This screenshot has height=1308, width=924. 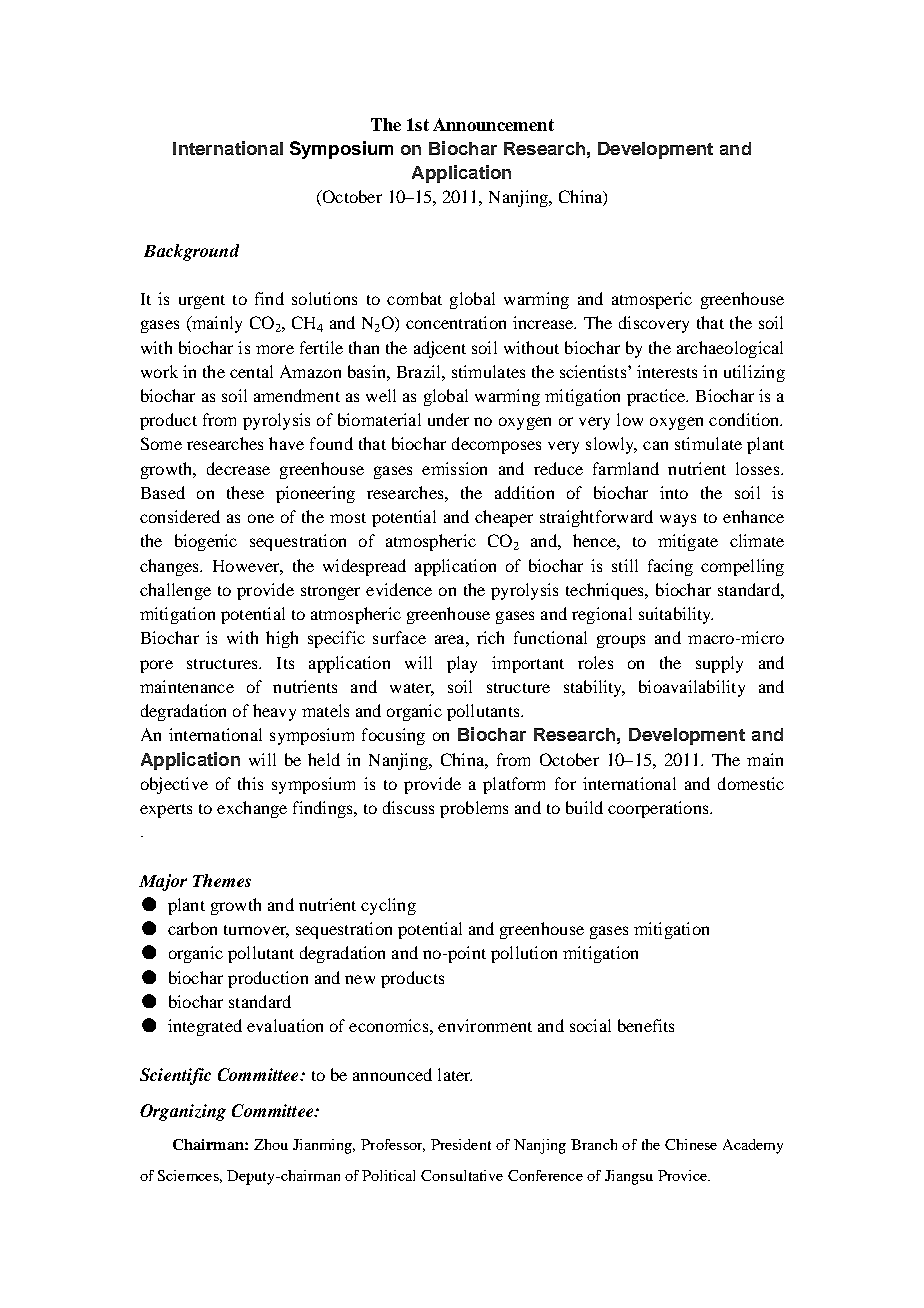 I want to click on Announcement, so click(x=493, y=124).
